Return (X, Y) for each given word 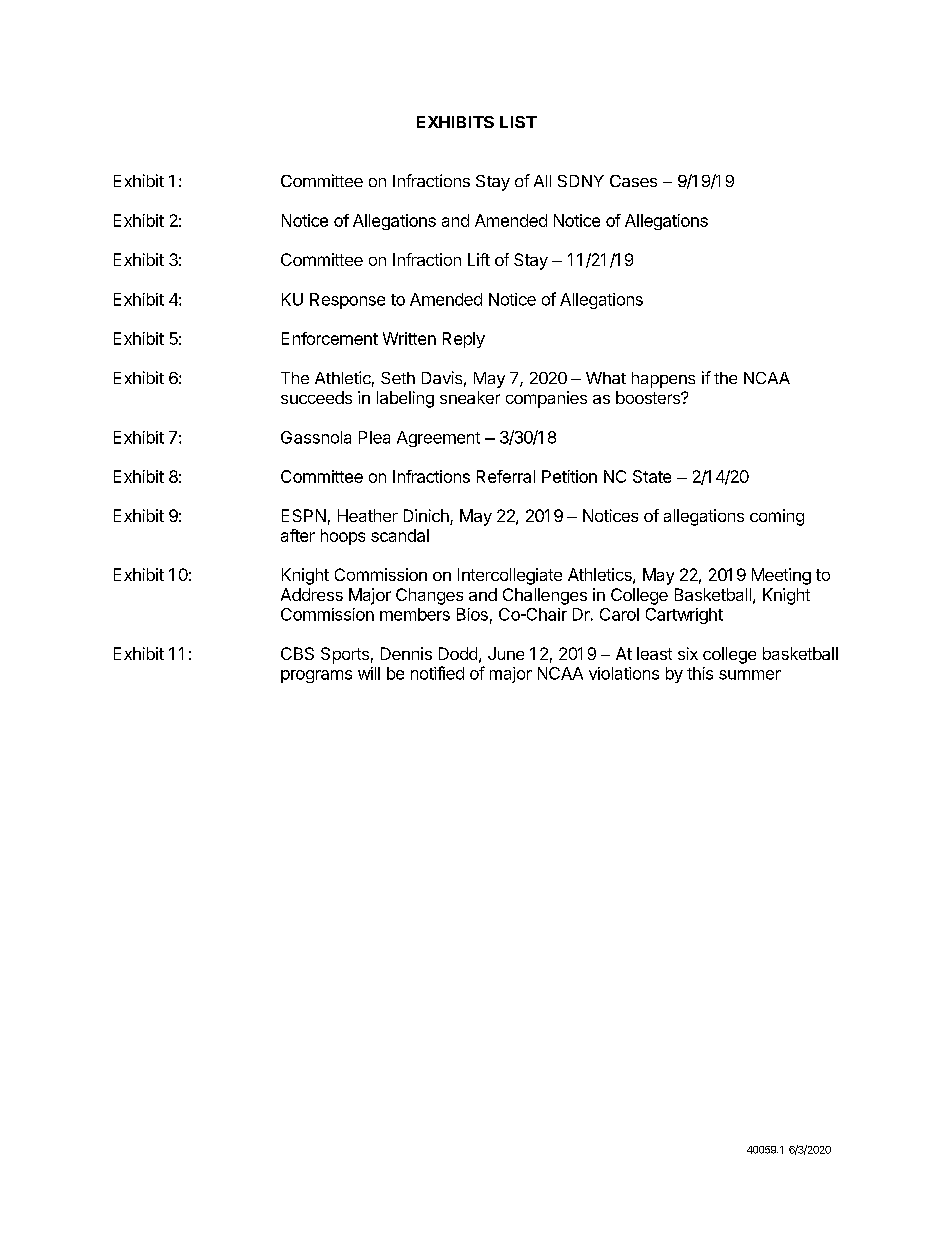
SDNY (581, 181)
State (652, 476)
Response (347, 301)
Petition (569, 476)
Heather (368, 515)
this (700, 673)
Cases (633, 181)
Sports (345, 655)
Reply (464, 340)
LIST (518, 122)
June (506, 653)
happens (663, 380)
